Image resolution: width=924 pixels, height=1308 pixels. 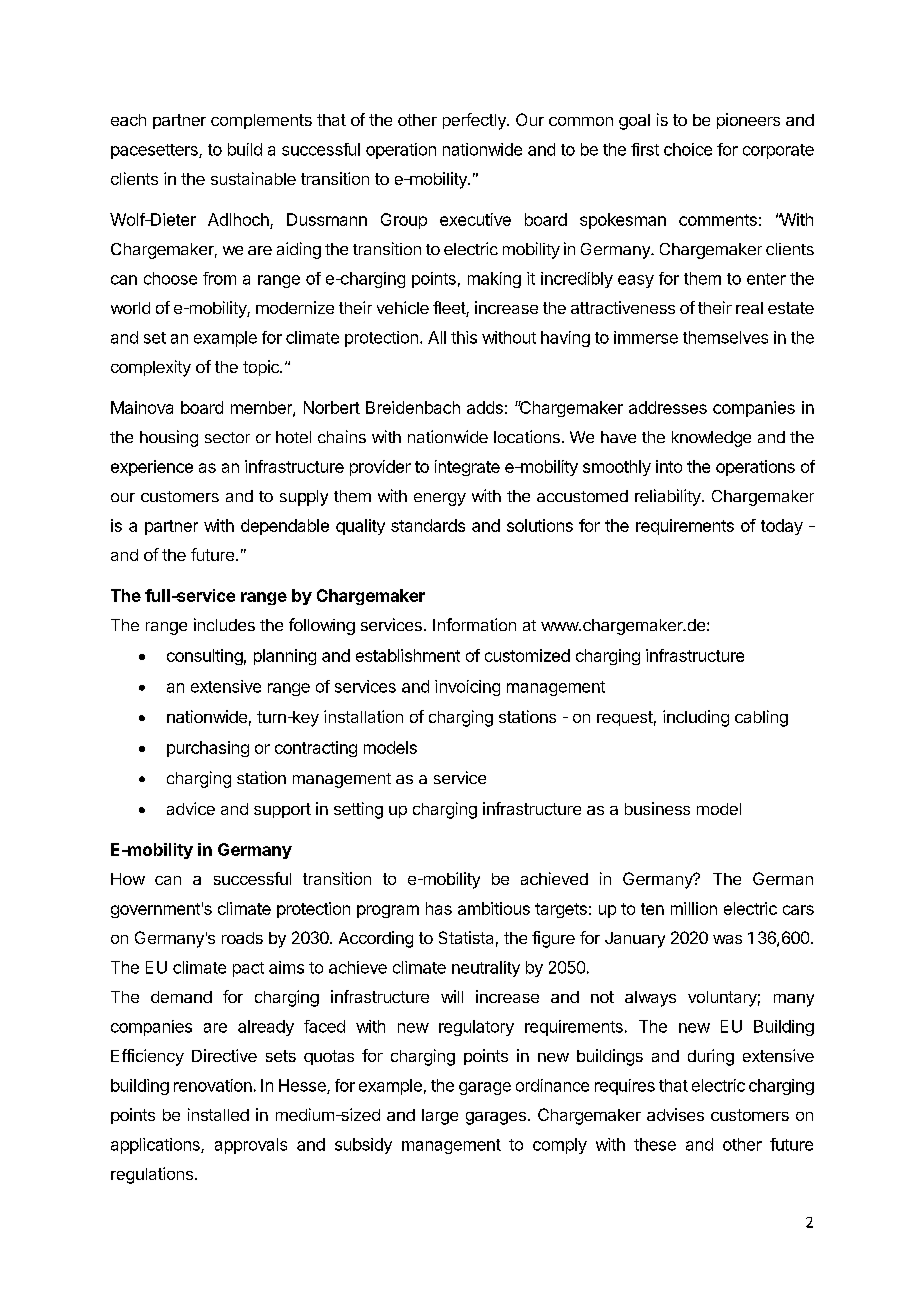 What do you see at coordinates (440, 1117) in the document?
I see `large` at bounding box center [440, 1117].
